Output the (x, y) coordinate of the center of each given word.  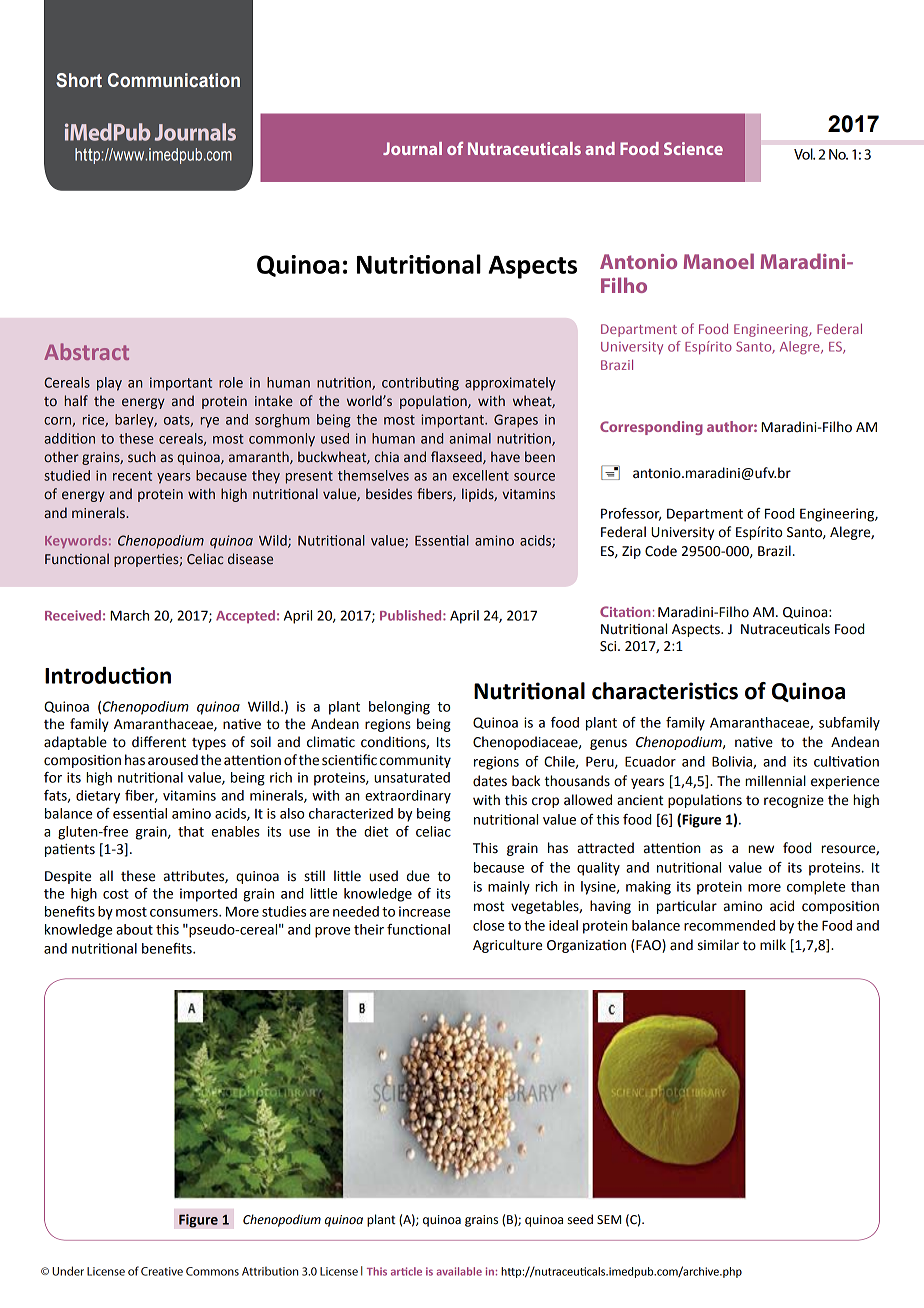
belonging (399, 708)
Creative (162, 1271)
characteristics (665, 691)
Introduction (108, 675)
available (459, 1271)
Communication (174, 80)
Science (693, 148)
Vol (804, 154)
